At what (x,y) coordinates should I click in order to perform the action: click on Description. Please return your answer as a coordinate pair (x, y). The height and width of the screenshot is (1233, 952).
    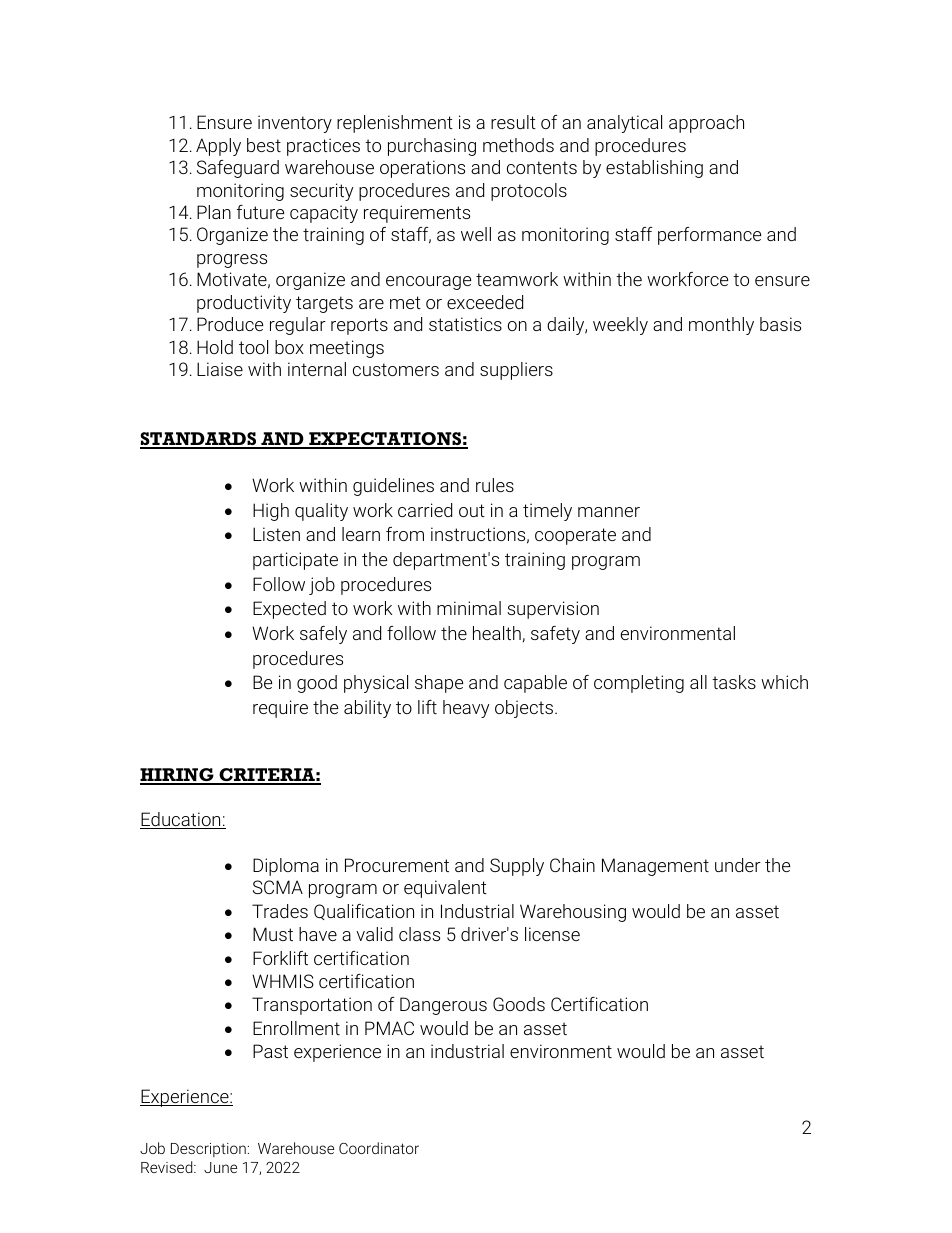
    Looking at the image, I should click on (208, 1150).
